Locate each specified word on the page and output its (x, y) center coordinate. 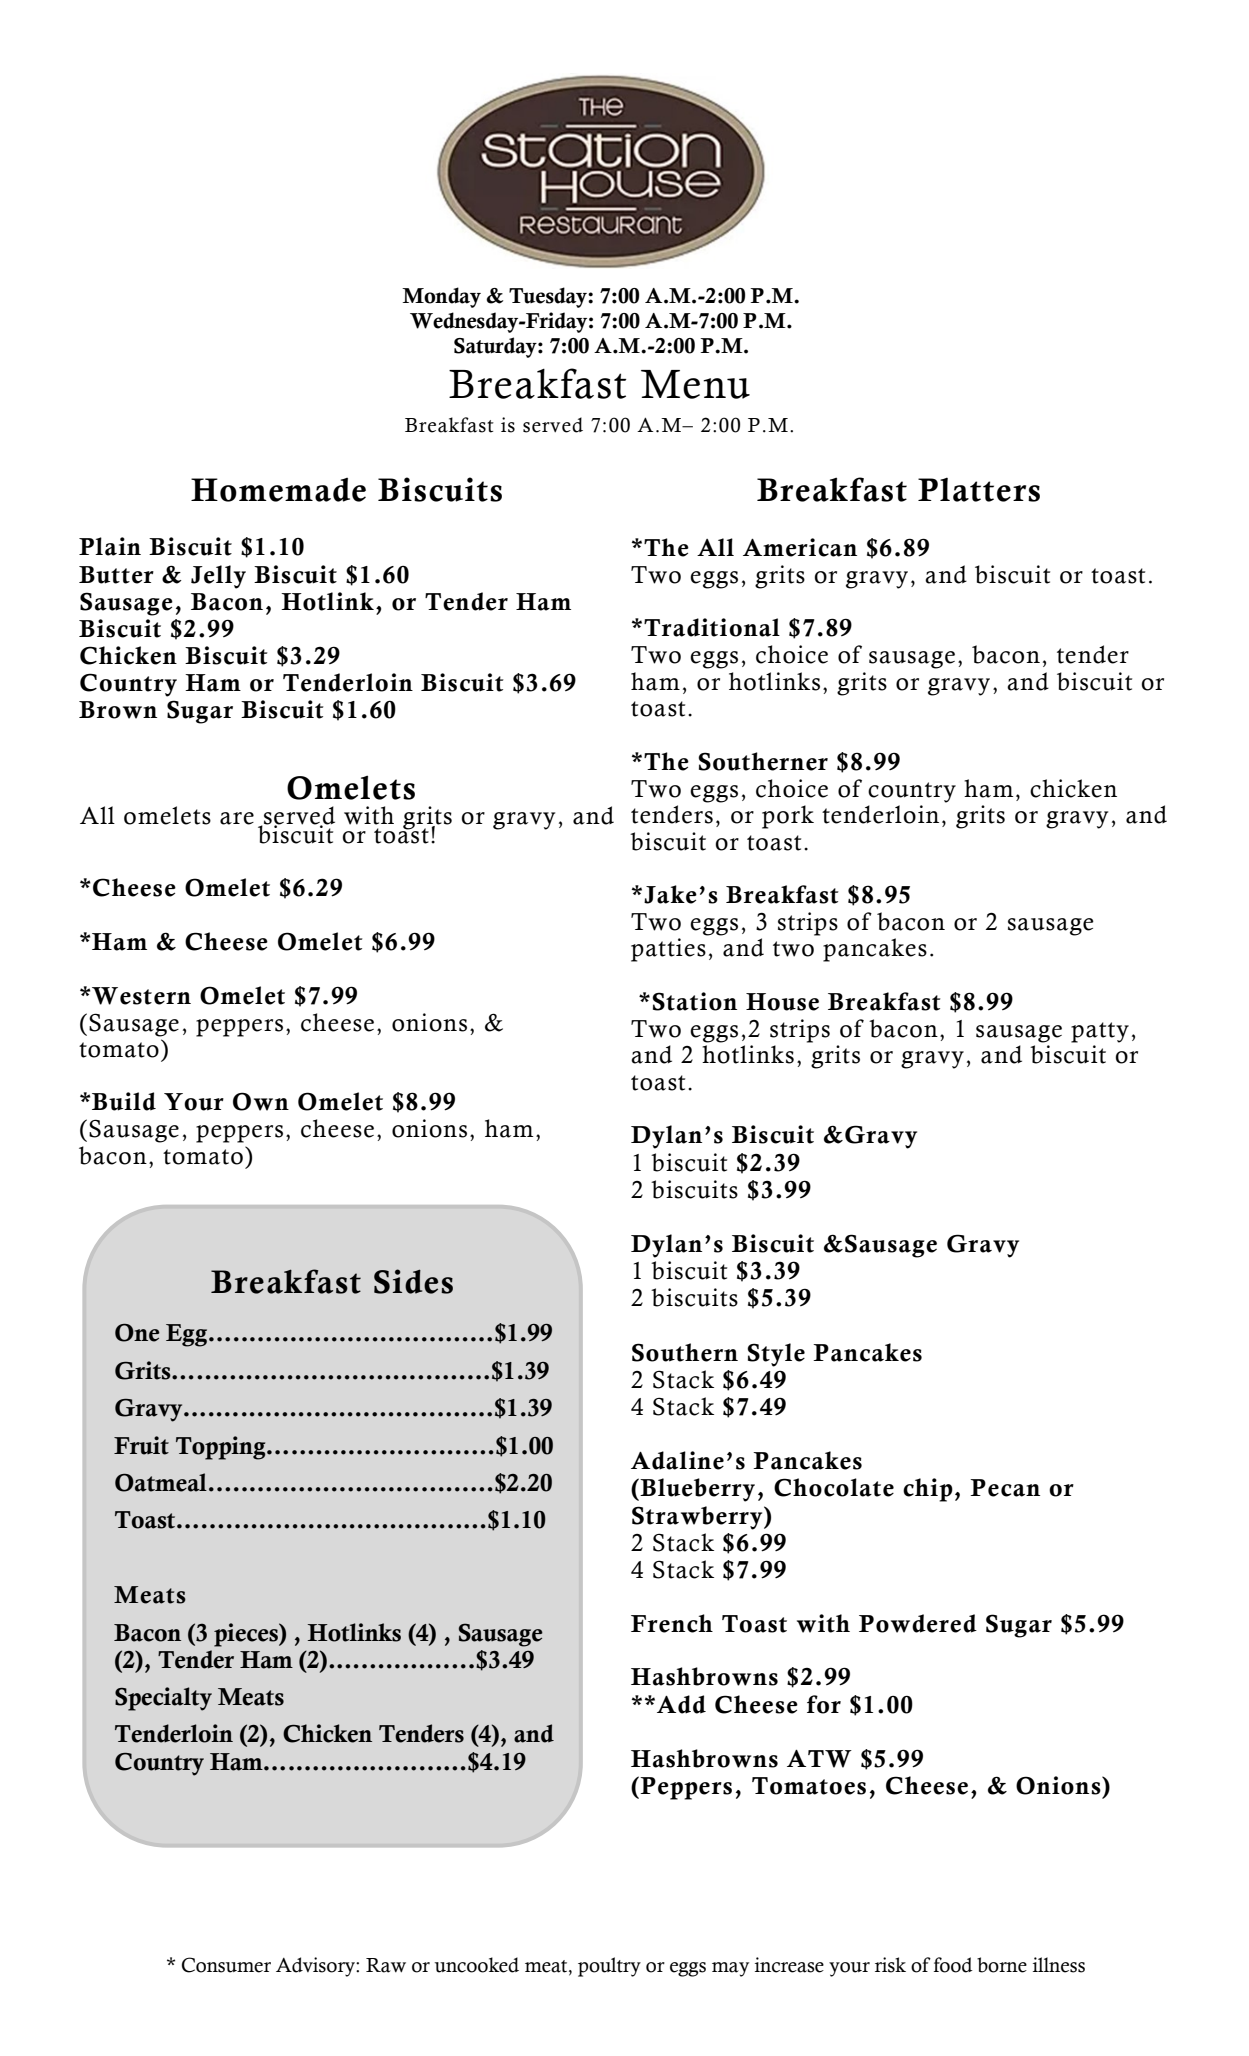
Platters (979, 489)
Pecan (1005, 1488)
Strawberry (698, 1518)
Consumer (226, 1965)
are (237, 818)
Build (124, 1101)
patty (1100, 1032)
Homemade (278, 490)
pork (788, 817)
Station (694, 1001)
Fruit (141, 1445)
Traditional (712, 627)
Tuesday (549, 297)
